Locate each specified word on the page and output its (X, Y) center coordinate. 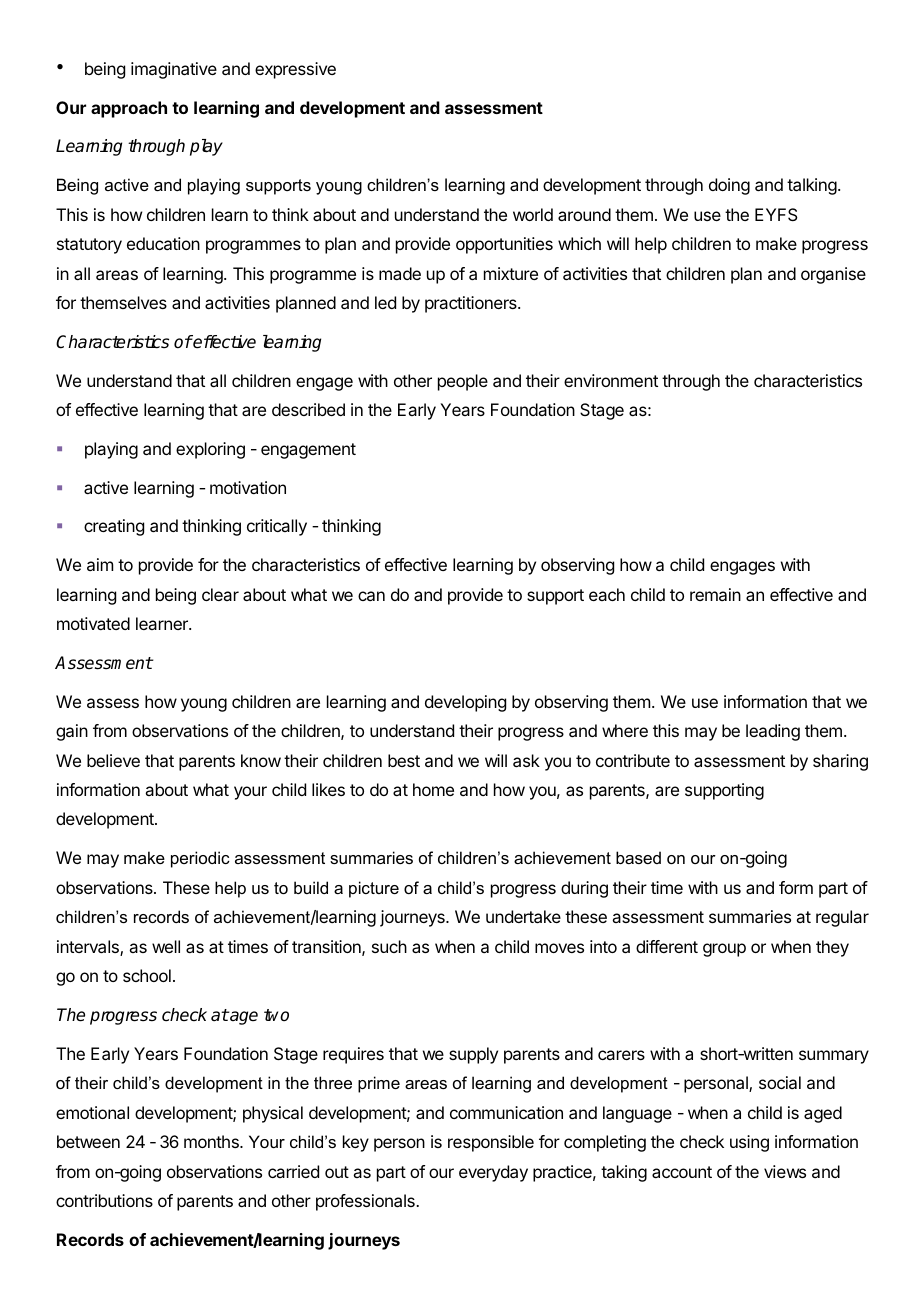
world (533, 214)
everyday (493, 1173)
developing (465, 703)
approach (129, 109)
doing (729, 186)
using (749, 1143)
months (212, 1141)
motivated (93, 623)
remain (715, 594)
